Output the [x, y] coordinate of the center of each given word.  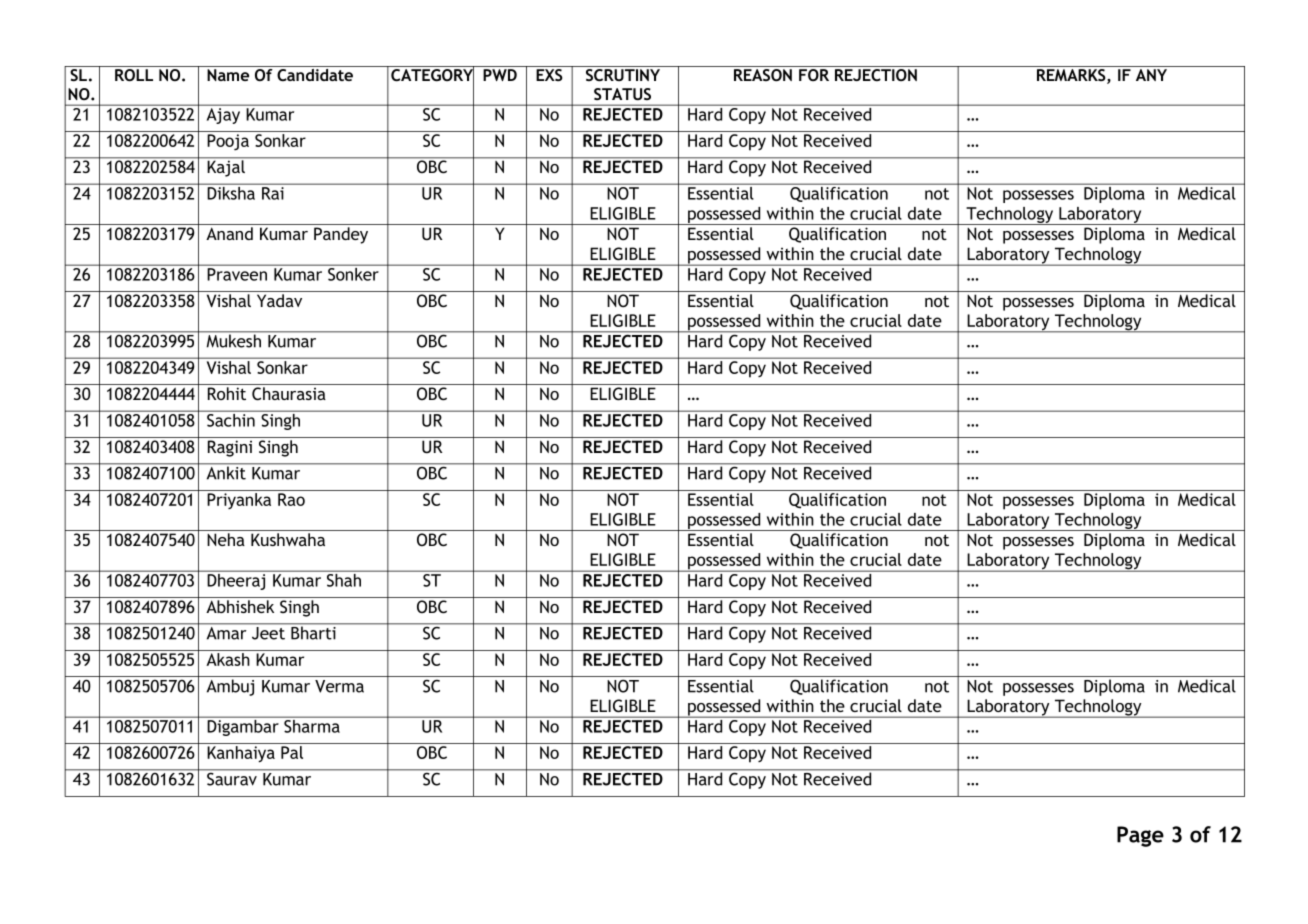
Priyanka [239, 501]
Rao [291, 499]
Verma [339, 686]
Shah [344, 580]
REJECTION [876, 75]
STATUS [622, 94]
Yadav [279, 300]
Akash [228, 659]
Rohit [227, 393]
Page [1140, 836]
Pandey [341, 235]
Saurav [232, 778]
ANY [1151, 75]
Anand [229, 233]
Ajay [223, 116]
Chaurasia [289, 394]
